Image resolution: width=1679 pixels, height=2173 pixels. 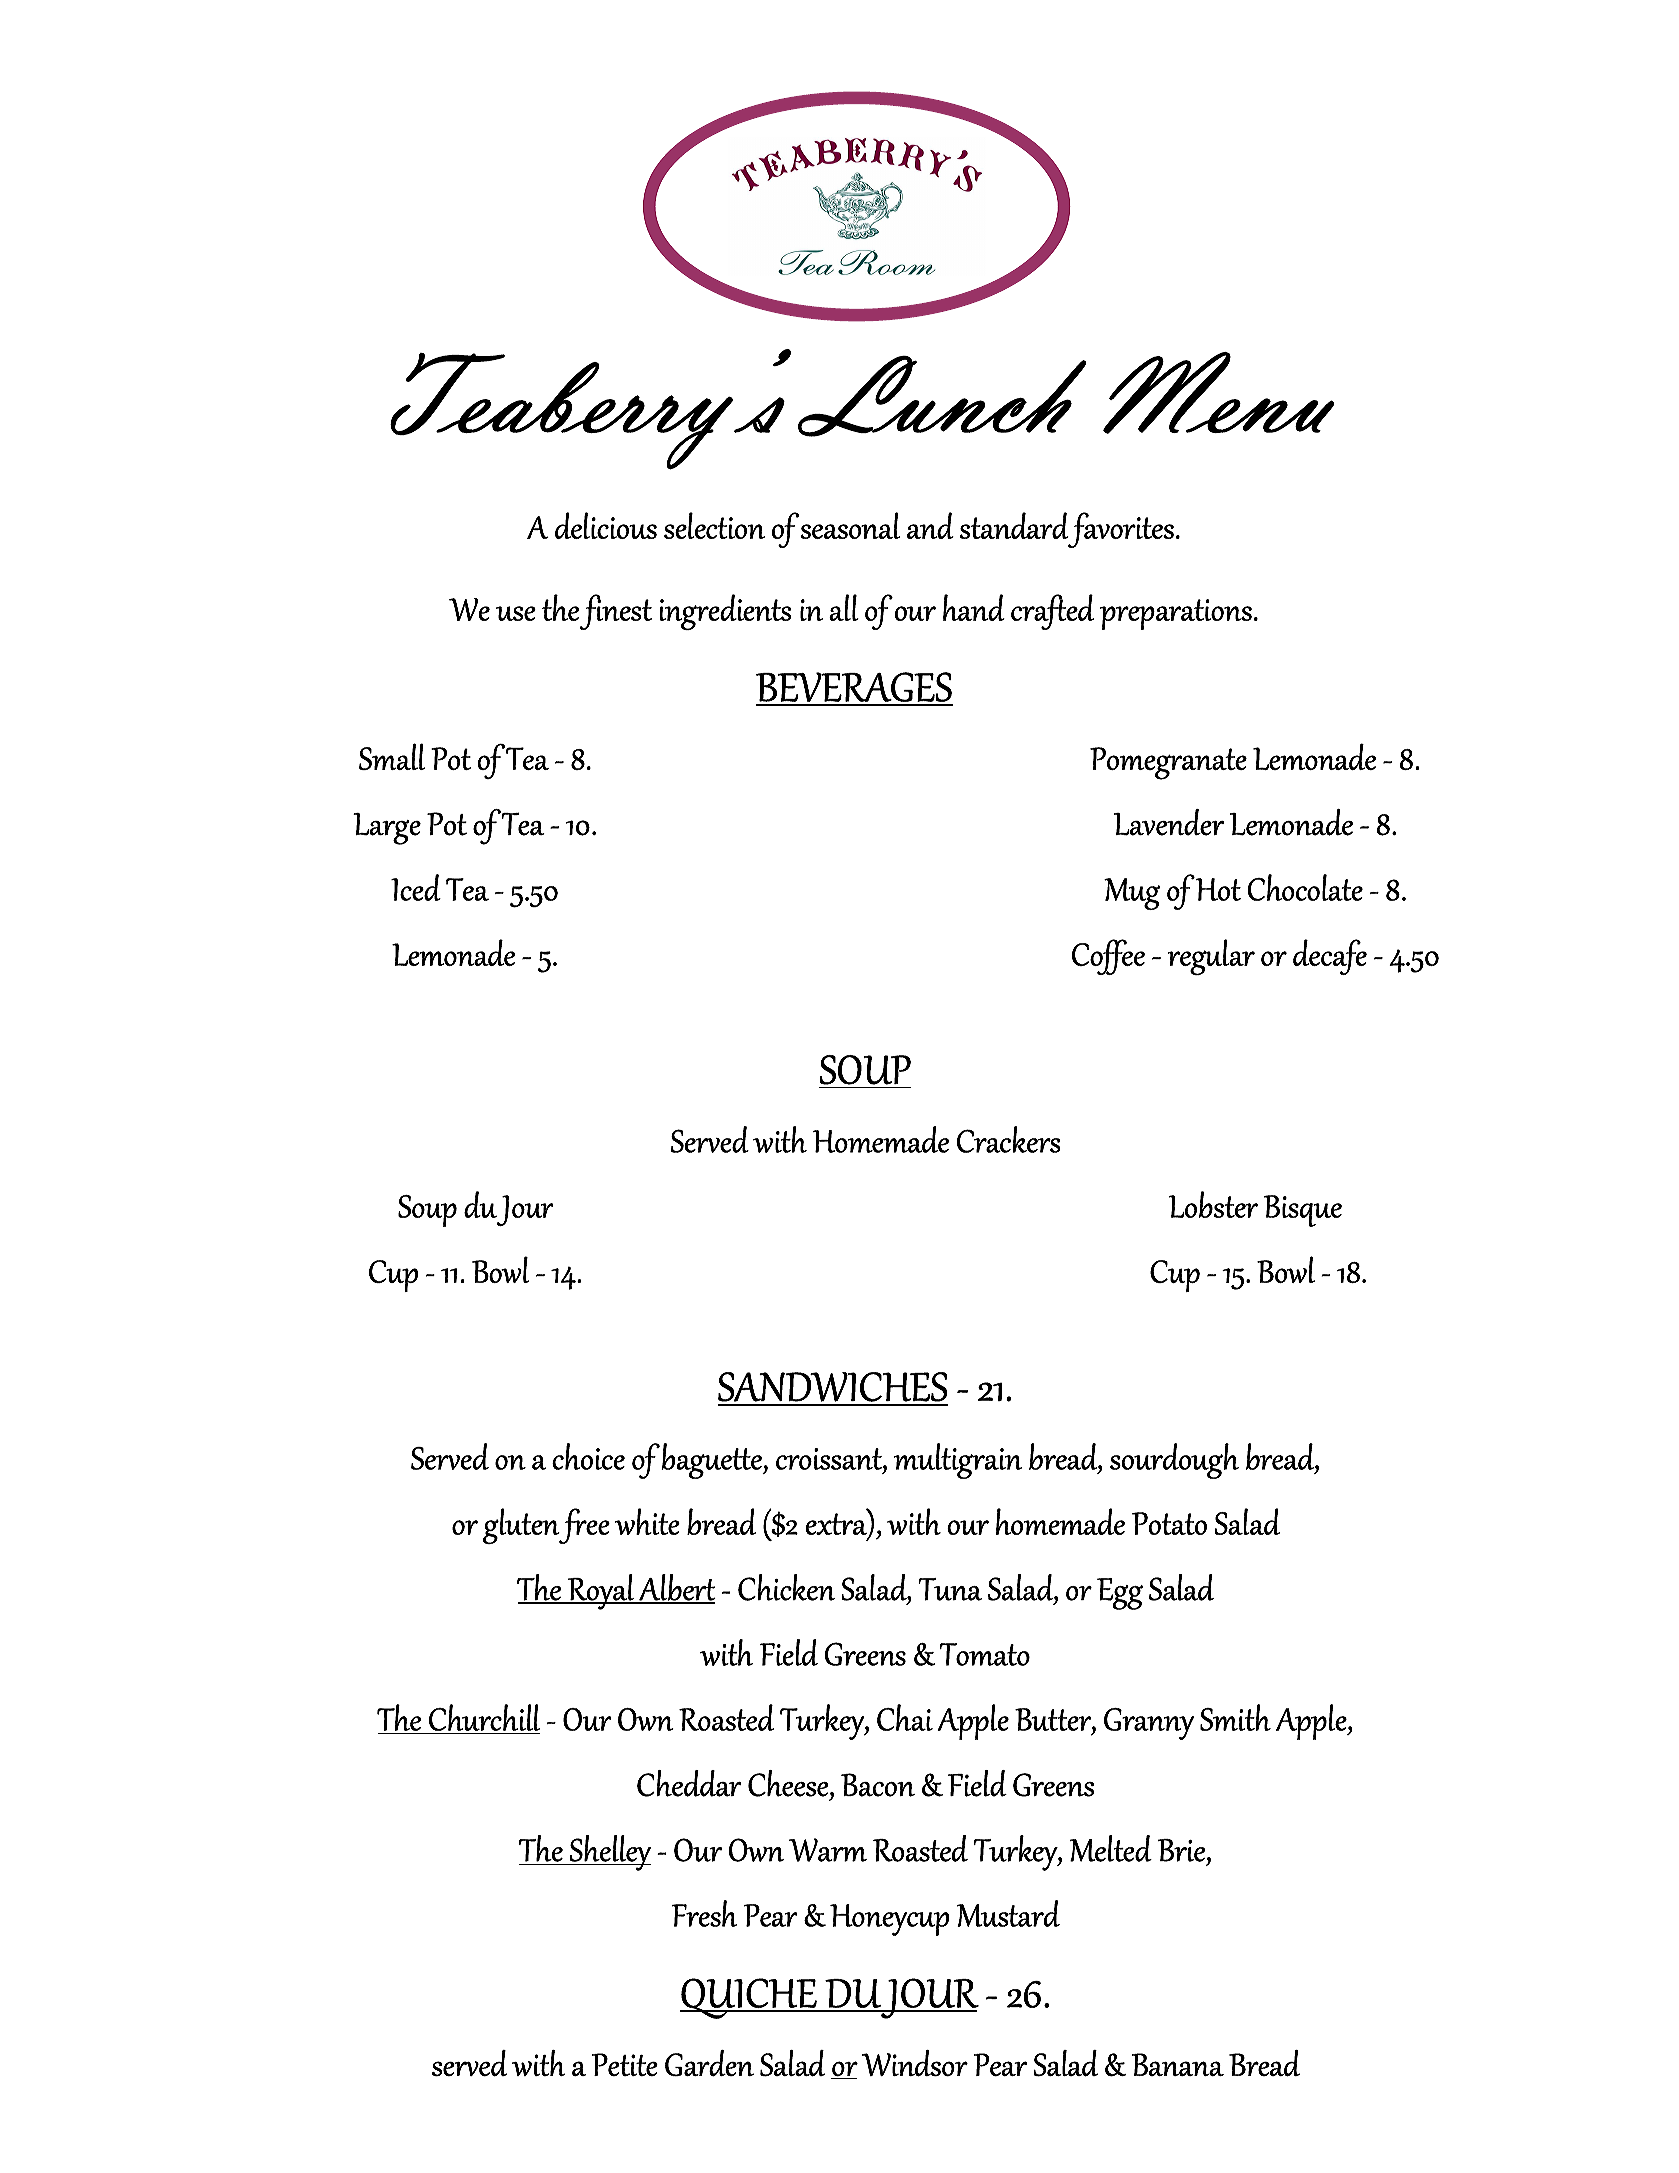 What do you see at coordinates (588, 1456) in the screenshot?
I see `choice` at bounding box center [588, 1456].
